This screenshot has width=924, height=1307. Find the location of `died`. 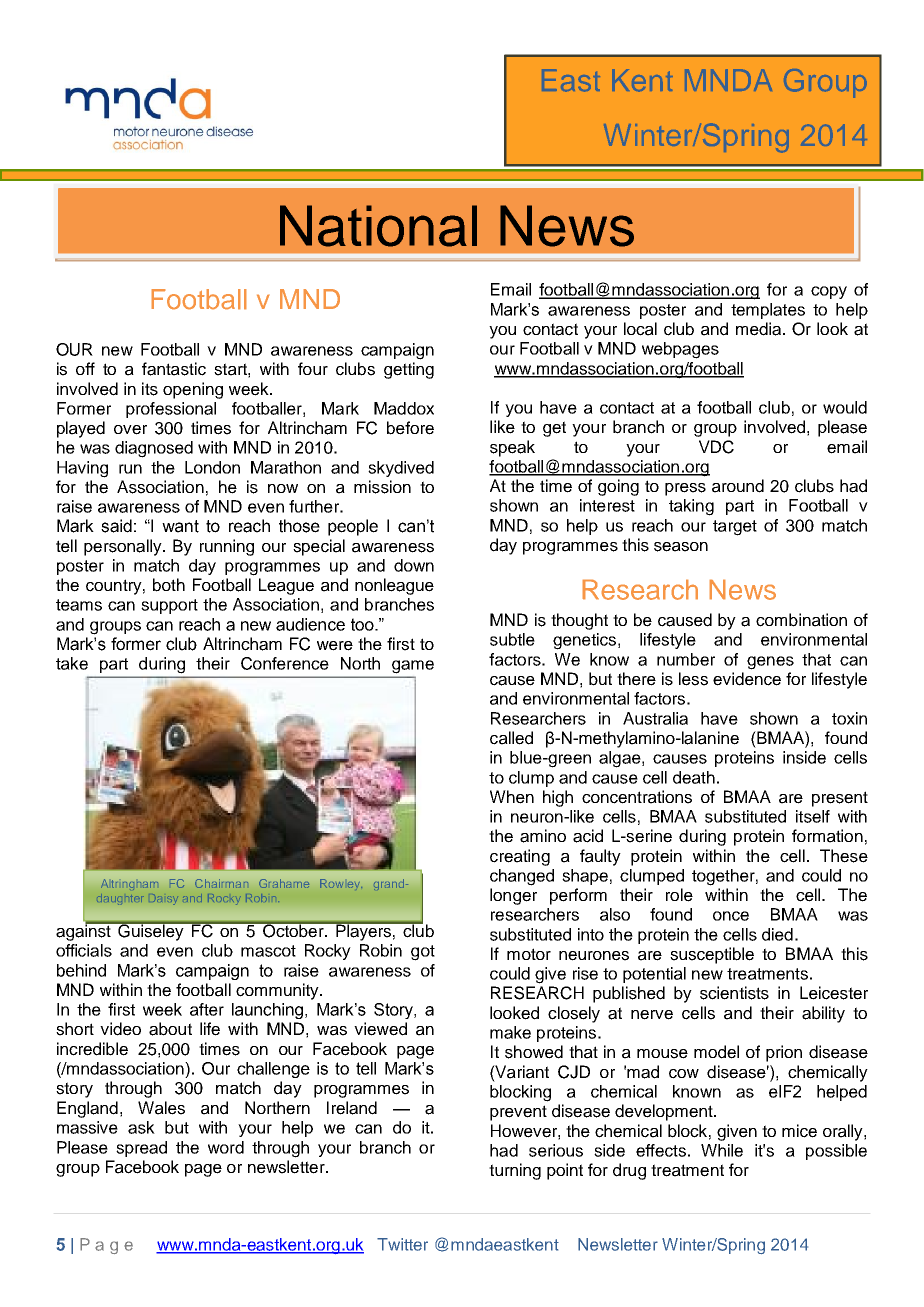

died is located at coordinates (777, 934).
